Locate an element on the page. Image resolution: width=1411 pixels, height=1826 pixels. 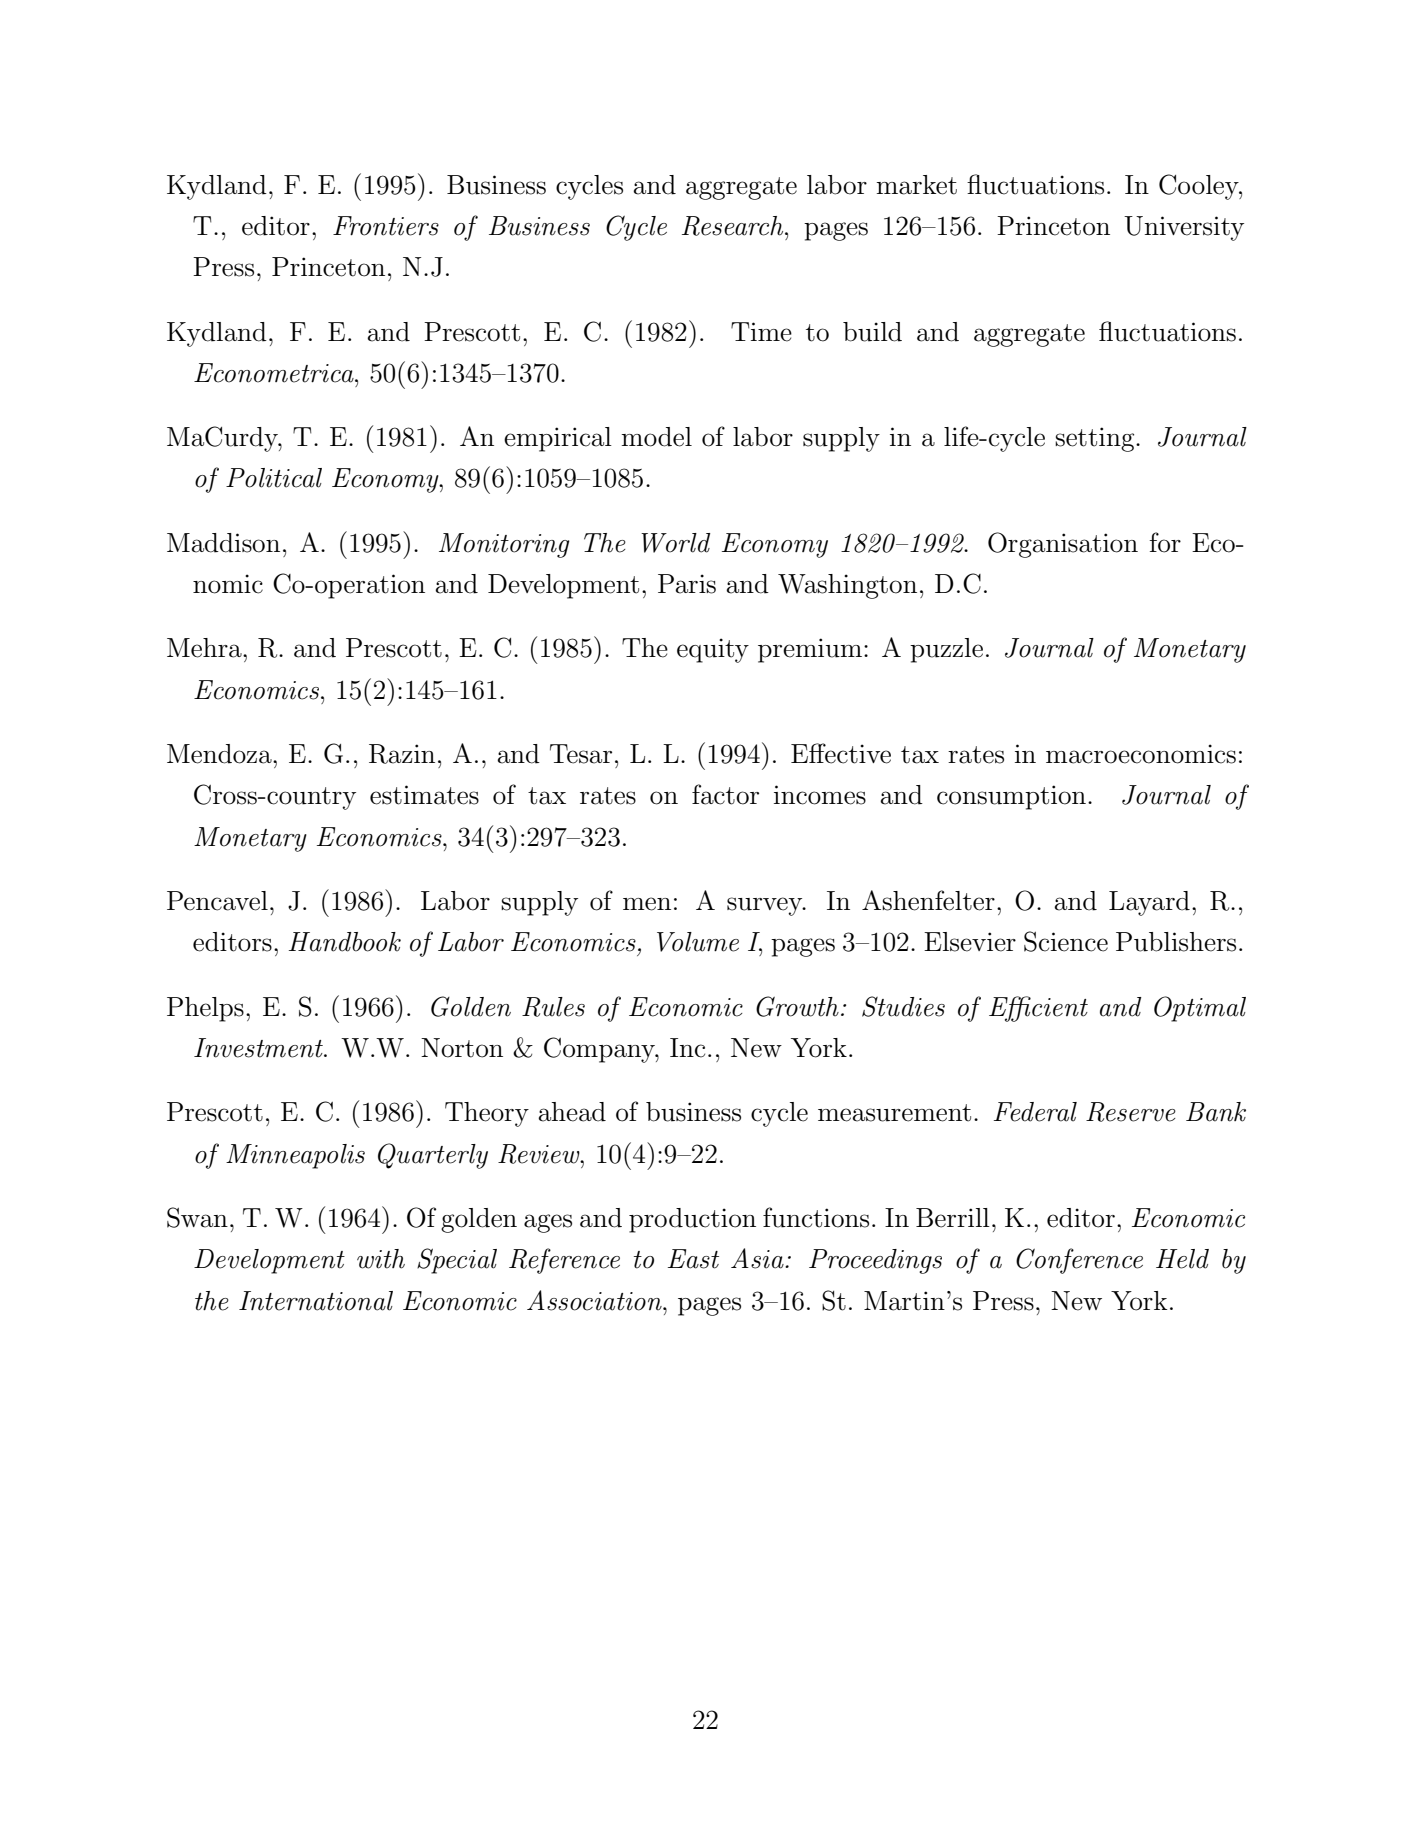
International is located at coordinates (316, 1301).
